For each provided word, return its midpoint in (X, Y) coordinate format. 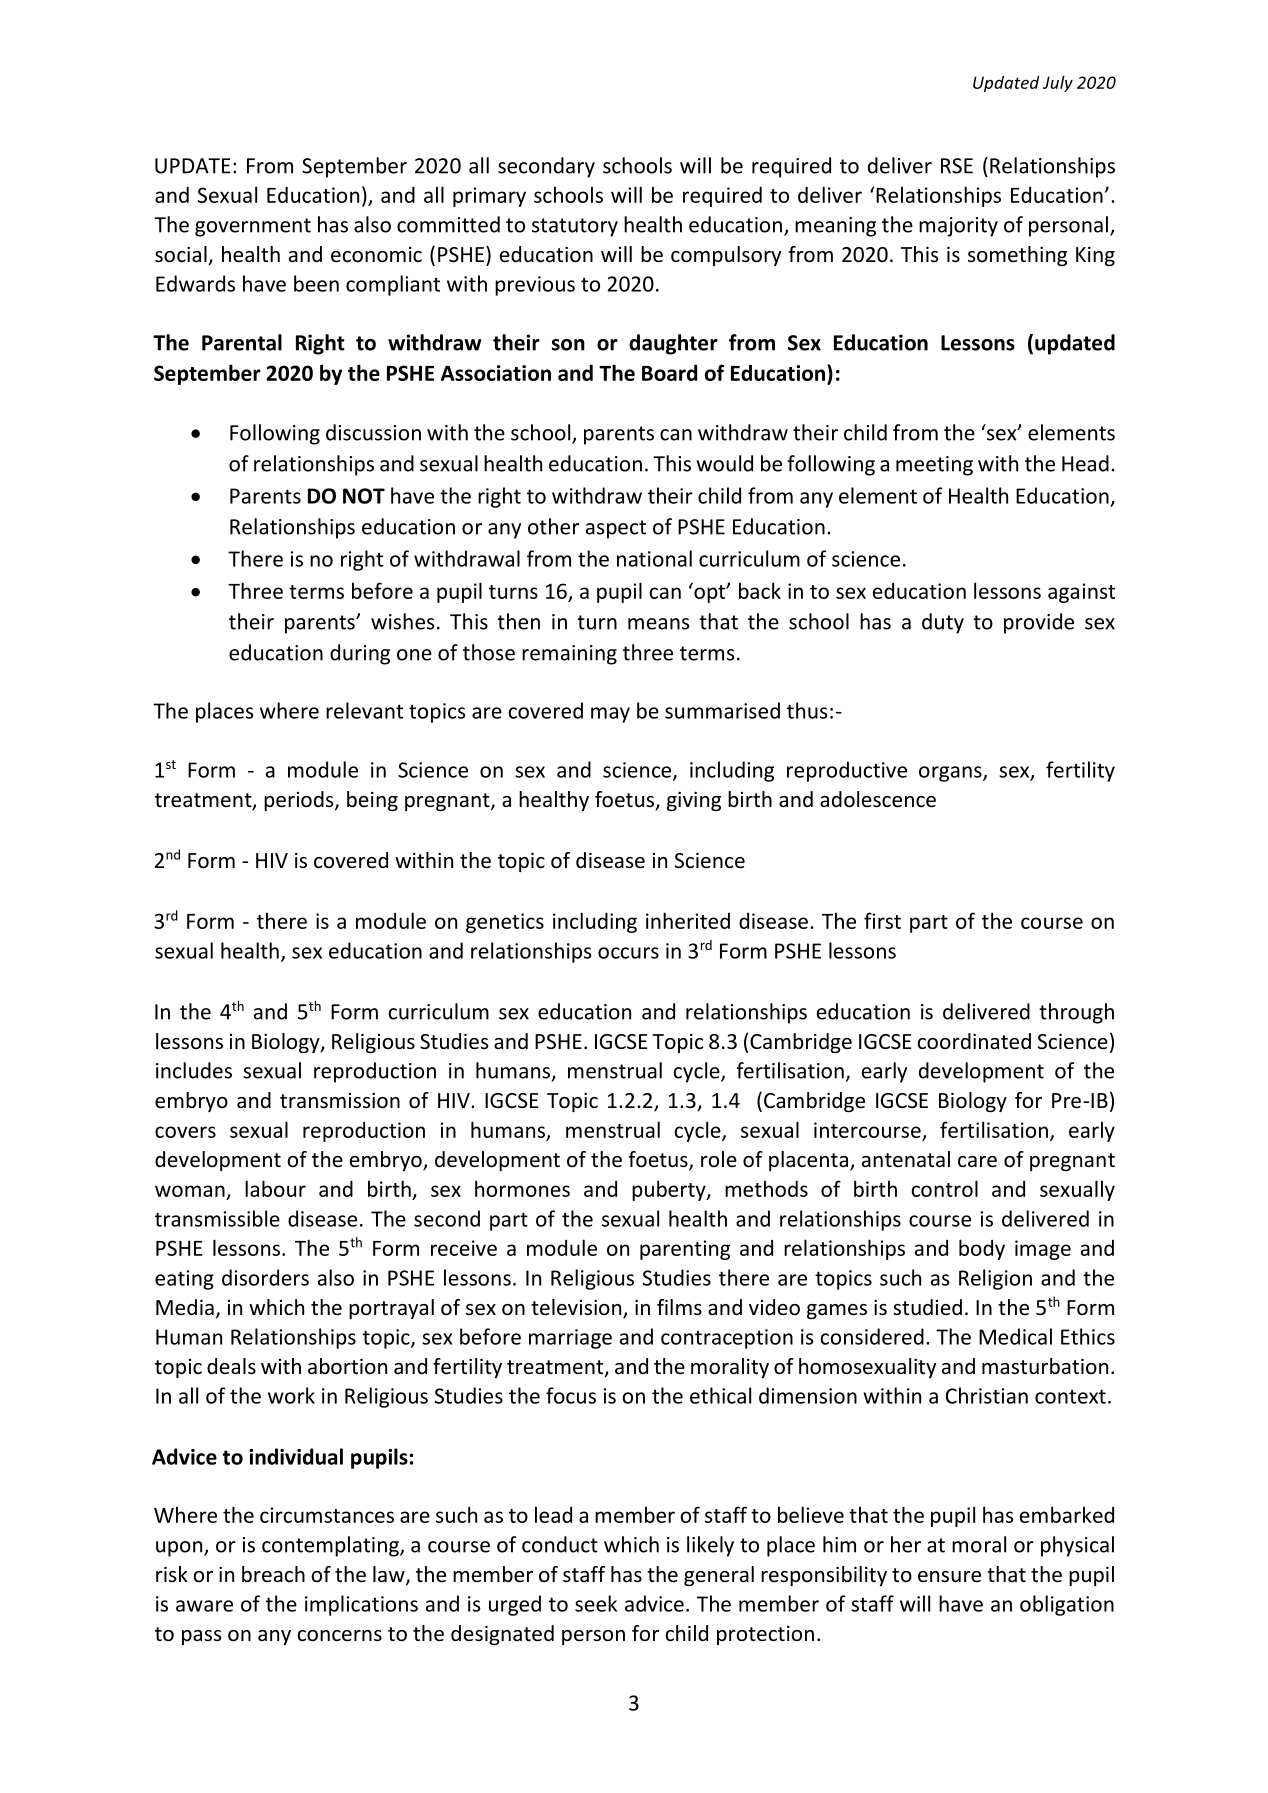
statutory (575, 227)
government (253, 227)
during (360, 654)
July (1058, 84)
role (719, 1159)
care (977, 1162)
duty (943, 623)
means (659, 624)
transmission (340, 1100)
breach (273, 1574)
